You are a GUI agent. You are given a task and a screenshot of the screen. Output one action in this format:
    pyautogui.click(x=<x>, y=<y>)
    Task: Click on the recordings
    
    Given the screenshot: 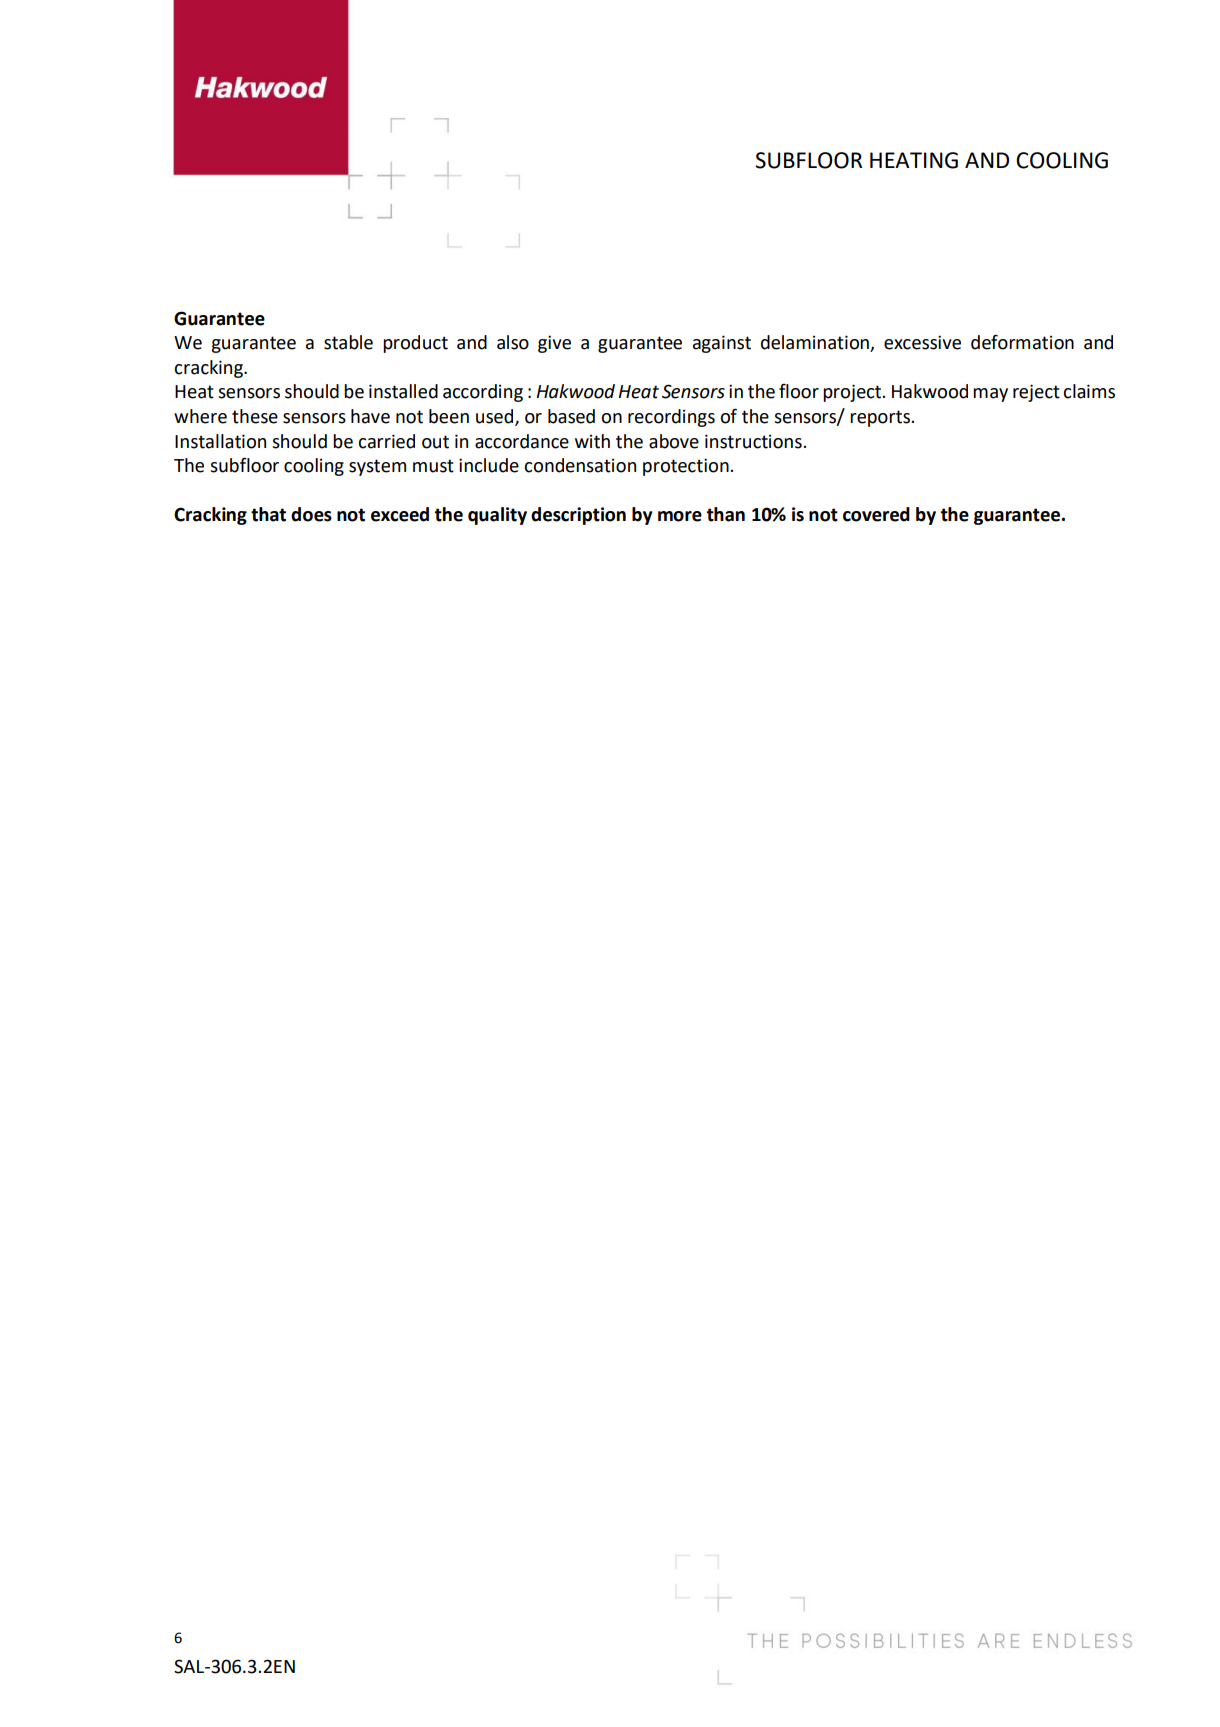 What is the action you would take?
    pyautogui.click(x=671, y=418)
